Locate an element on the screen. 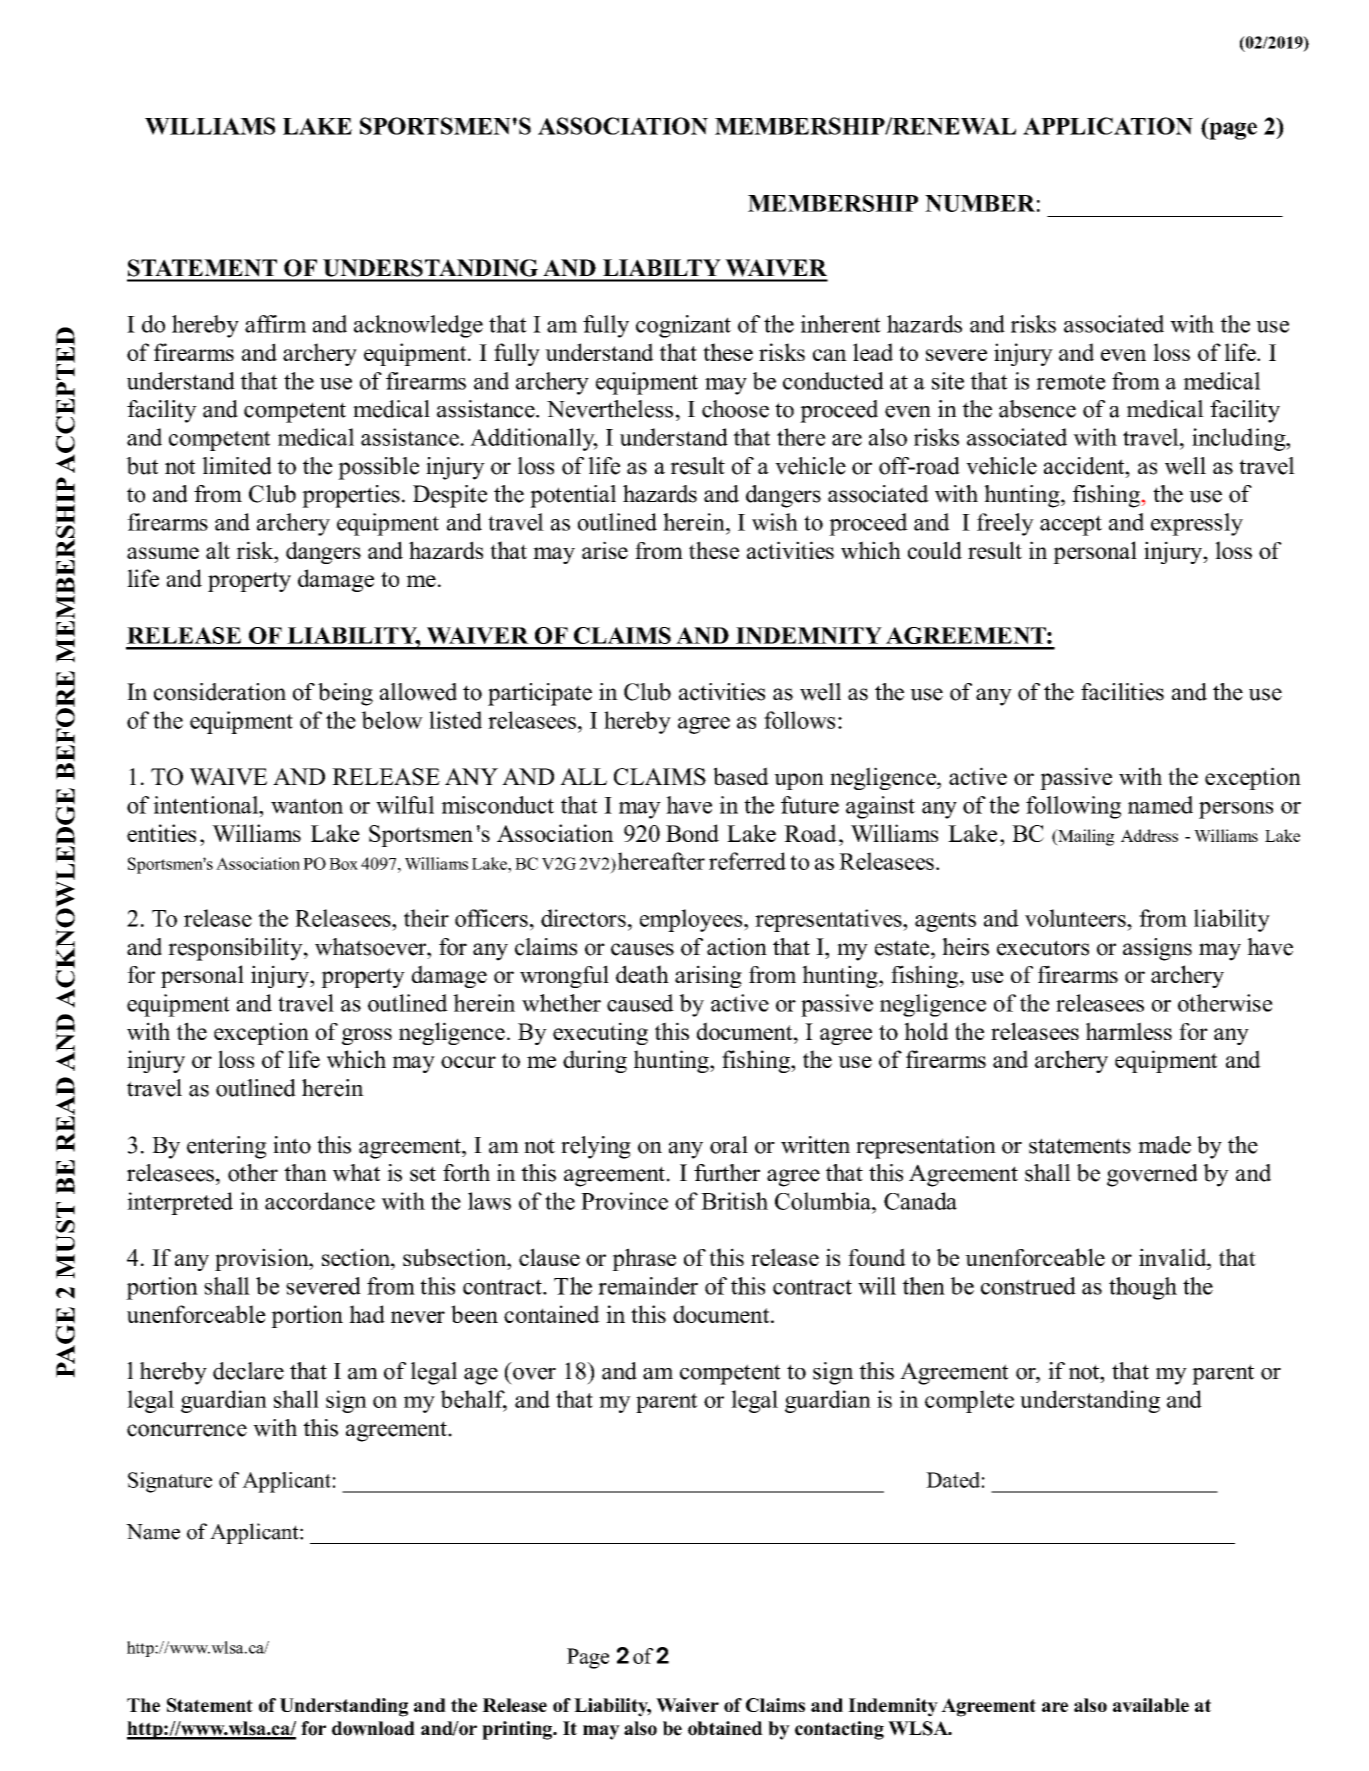 The image size is (1369, 1771). download is located at coordinates (373, 1728).
